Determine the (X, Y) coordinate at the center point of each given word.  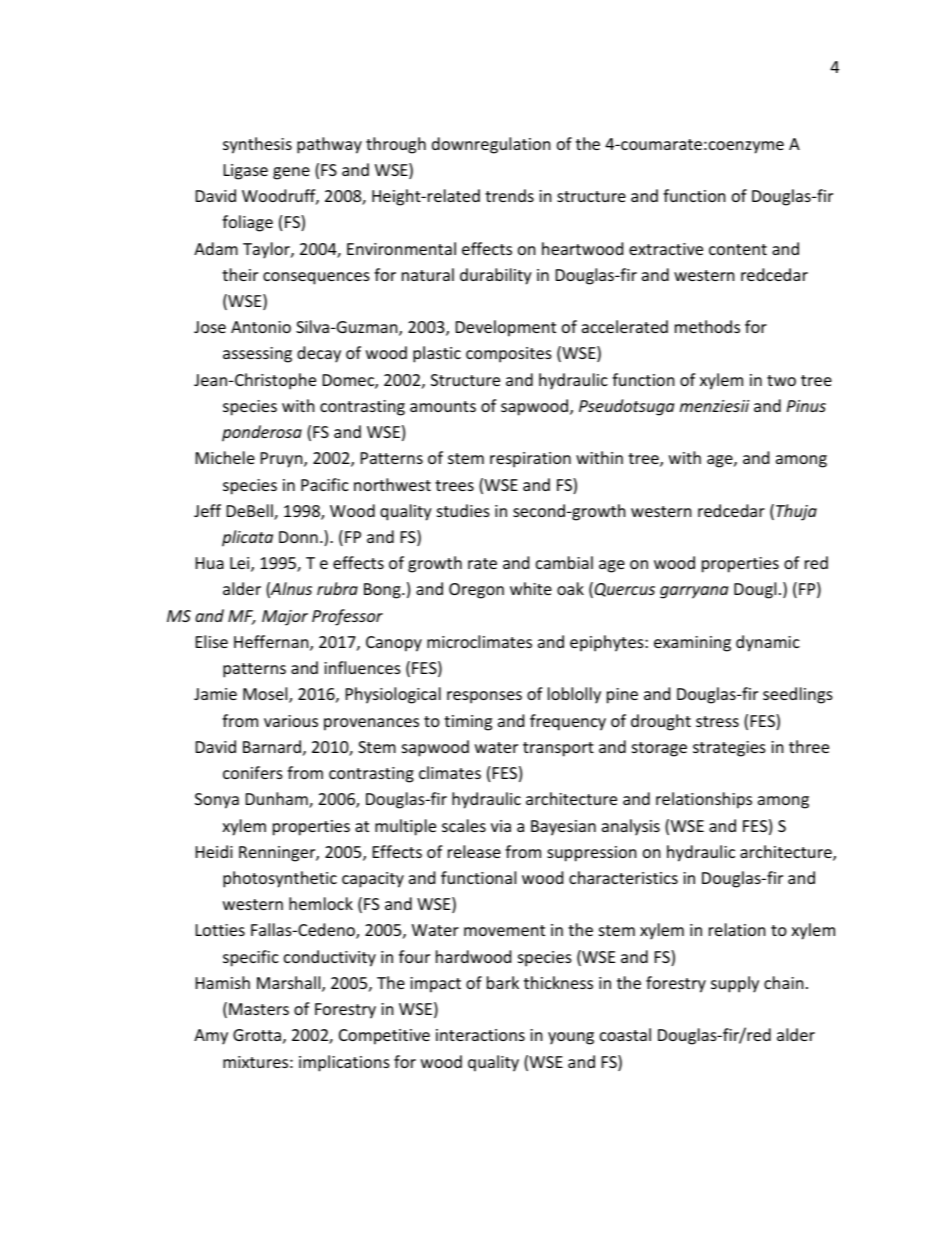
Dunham (278, 800)
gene (291, 173)
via (501, 826)
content (738, 249)
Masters (259, 1009)
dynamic (768, 643)
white (531, 588)
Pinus (806, 406)
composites (509, 355)
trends (509, 195)
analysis (631, 827)
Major (285, 618)
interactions (480, 1035)
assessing (257, 355)
